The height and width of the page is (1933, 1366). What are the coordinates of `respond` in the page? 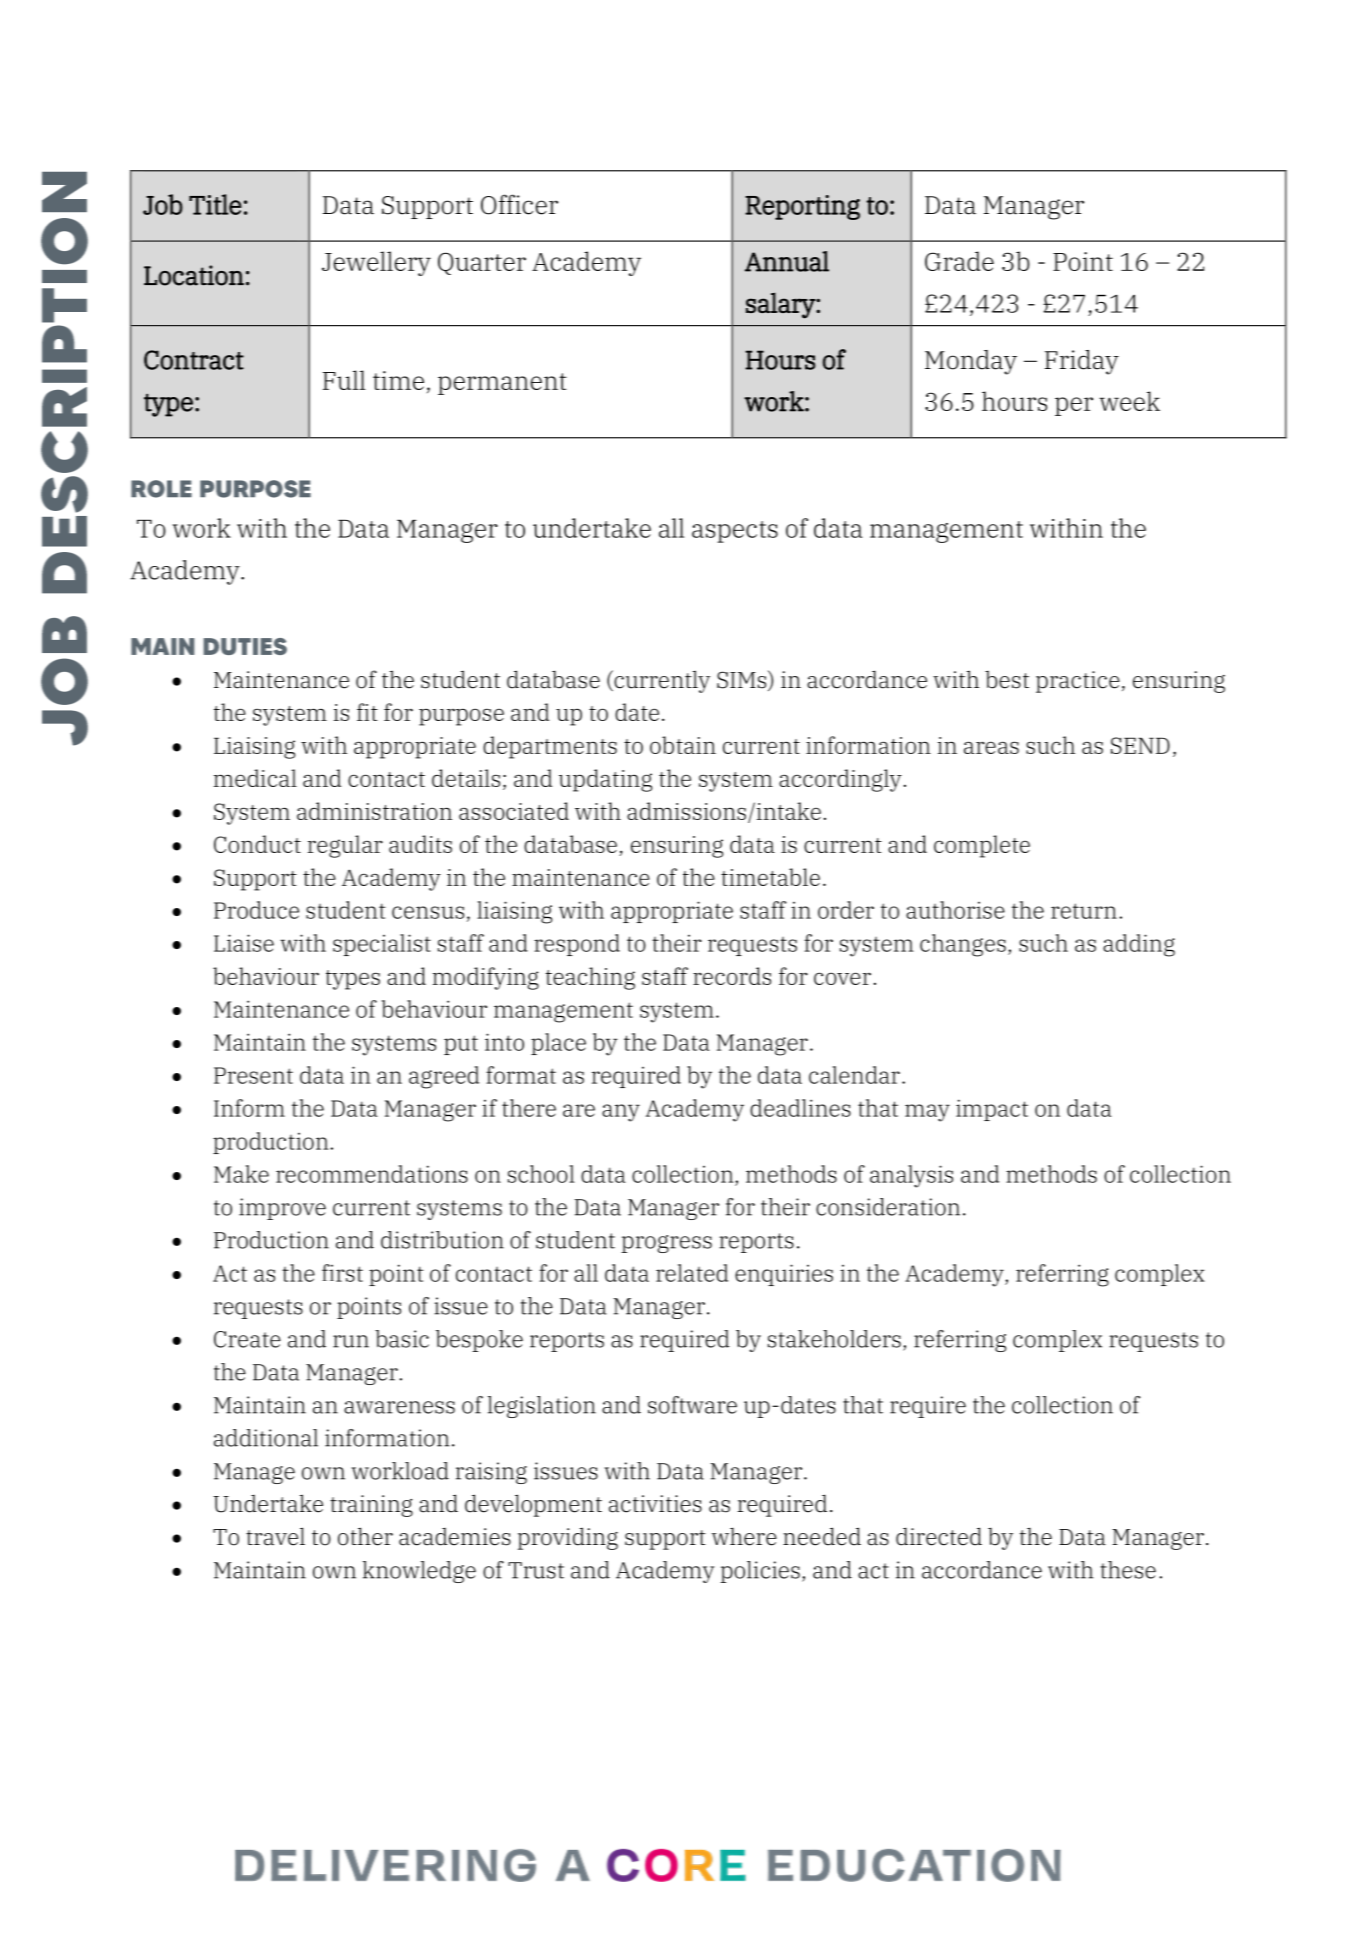 It's located at (577, 945).
